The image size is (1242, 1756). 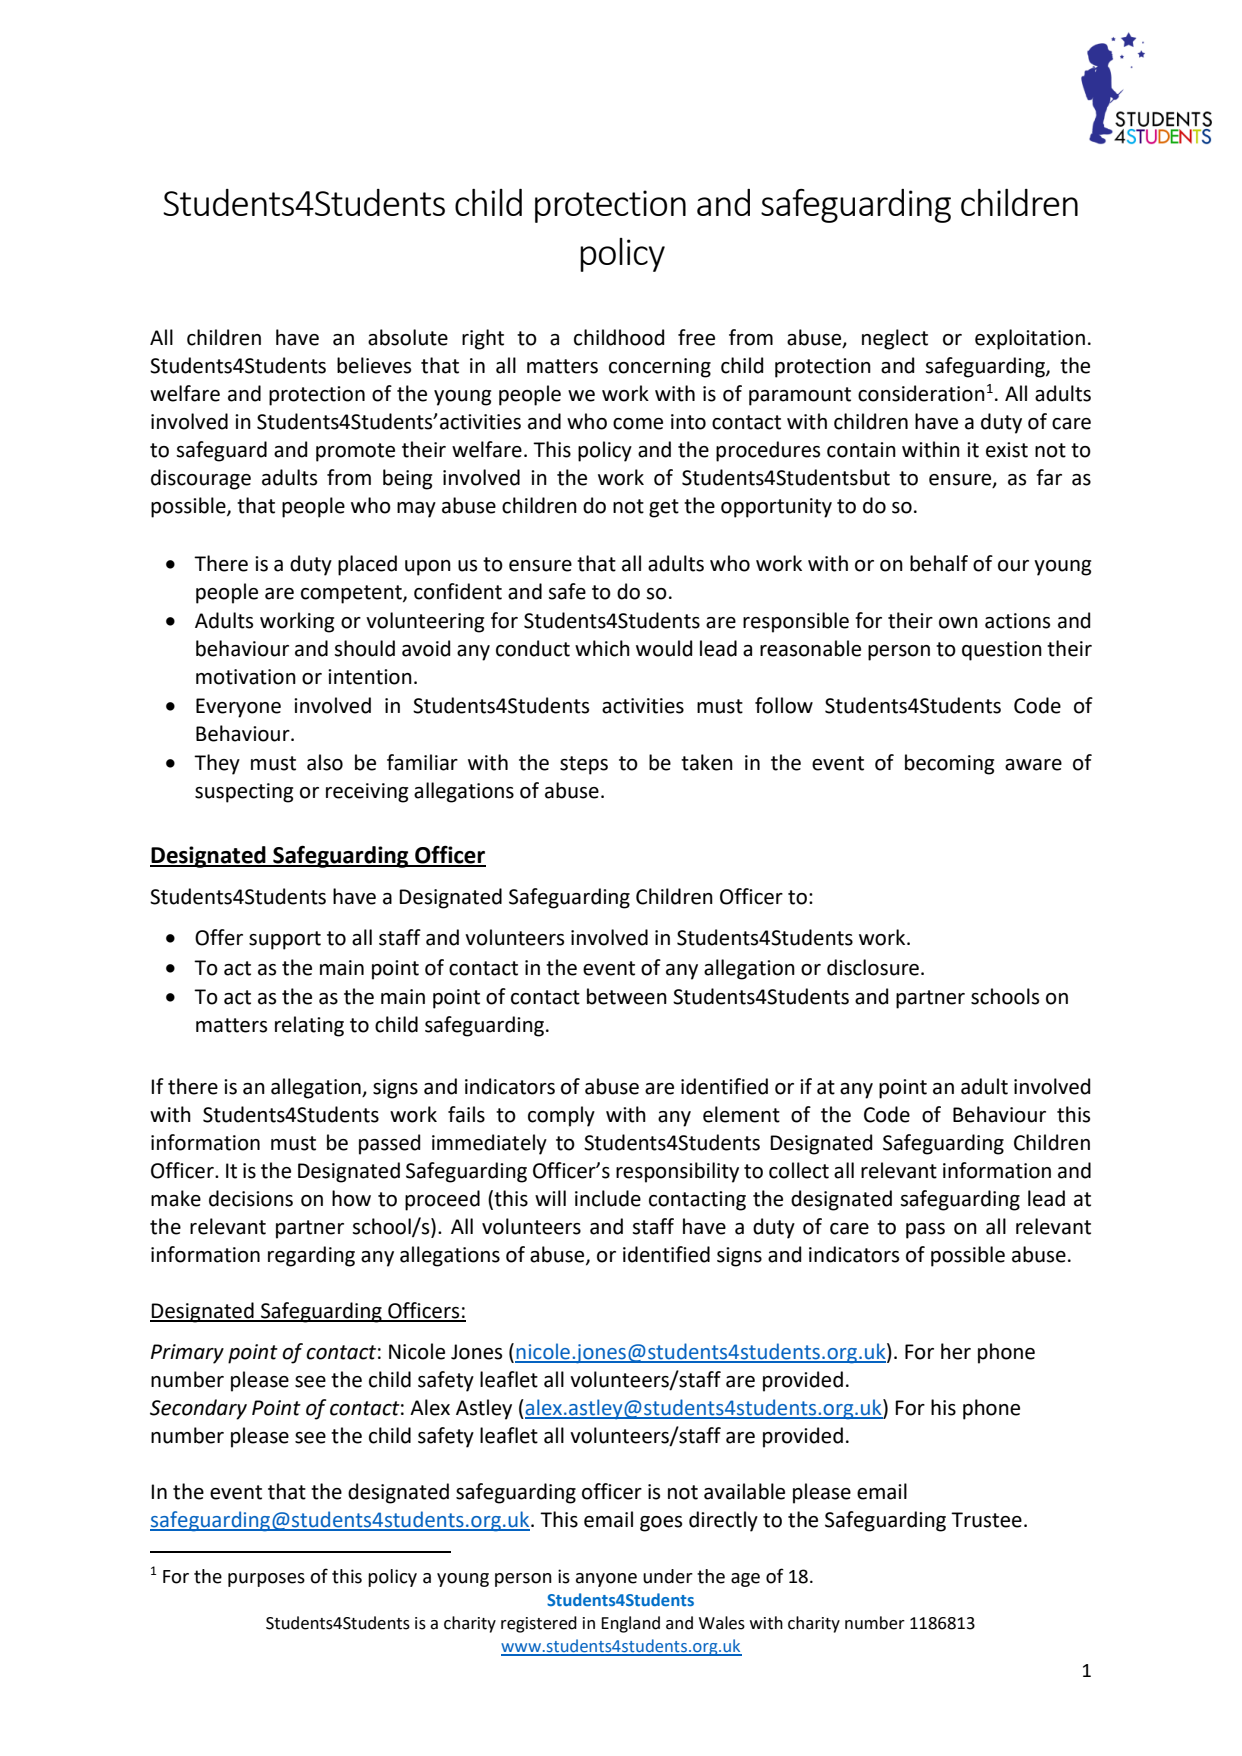 What do you see at coordinates (374, 365) in the screenshot?
I see `believes` at bounding box center [374, 365].
